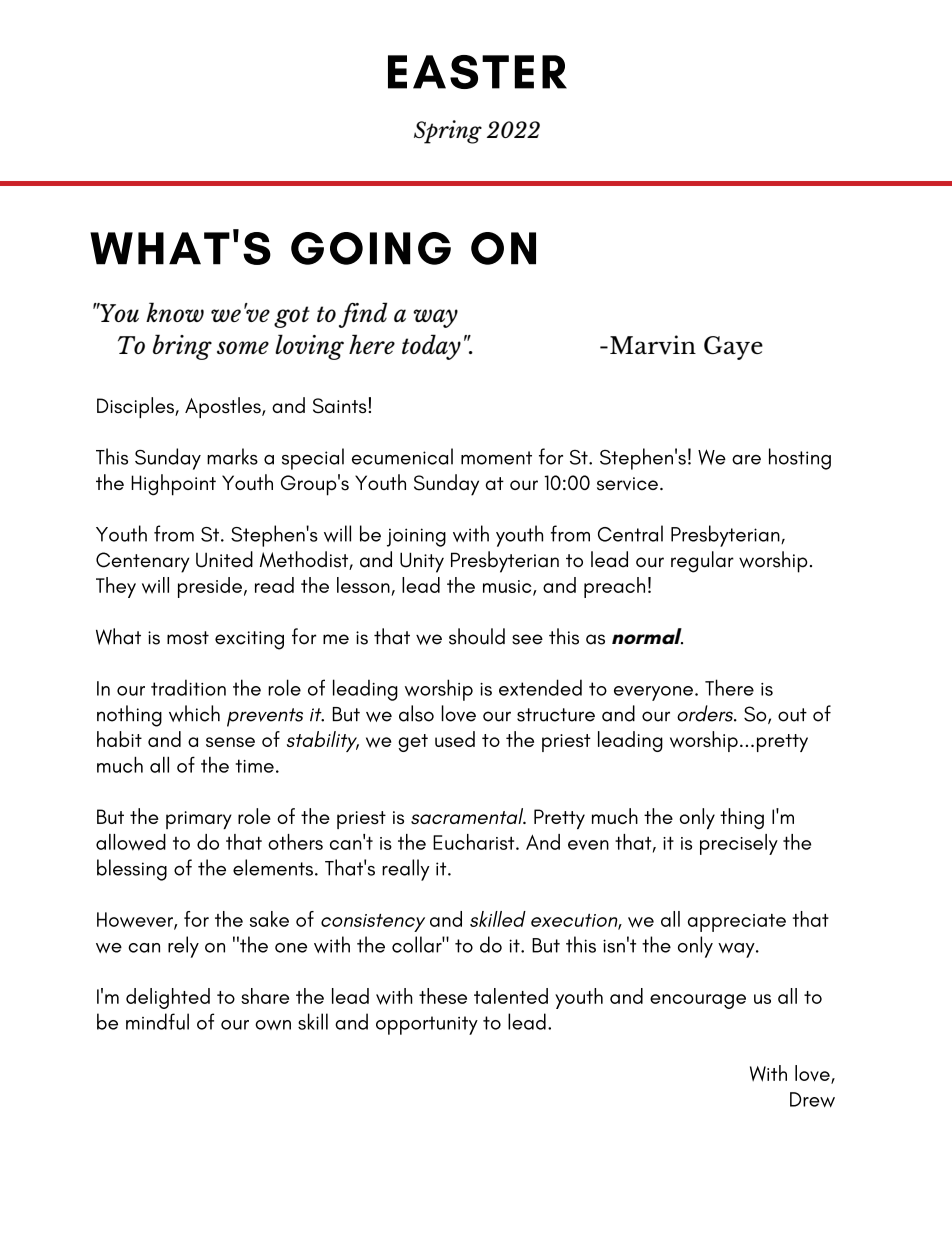 The image size is (952, 1233). Describe the element at coordinates (477, 72) in the page. I see `EASTER` at that location.
